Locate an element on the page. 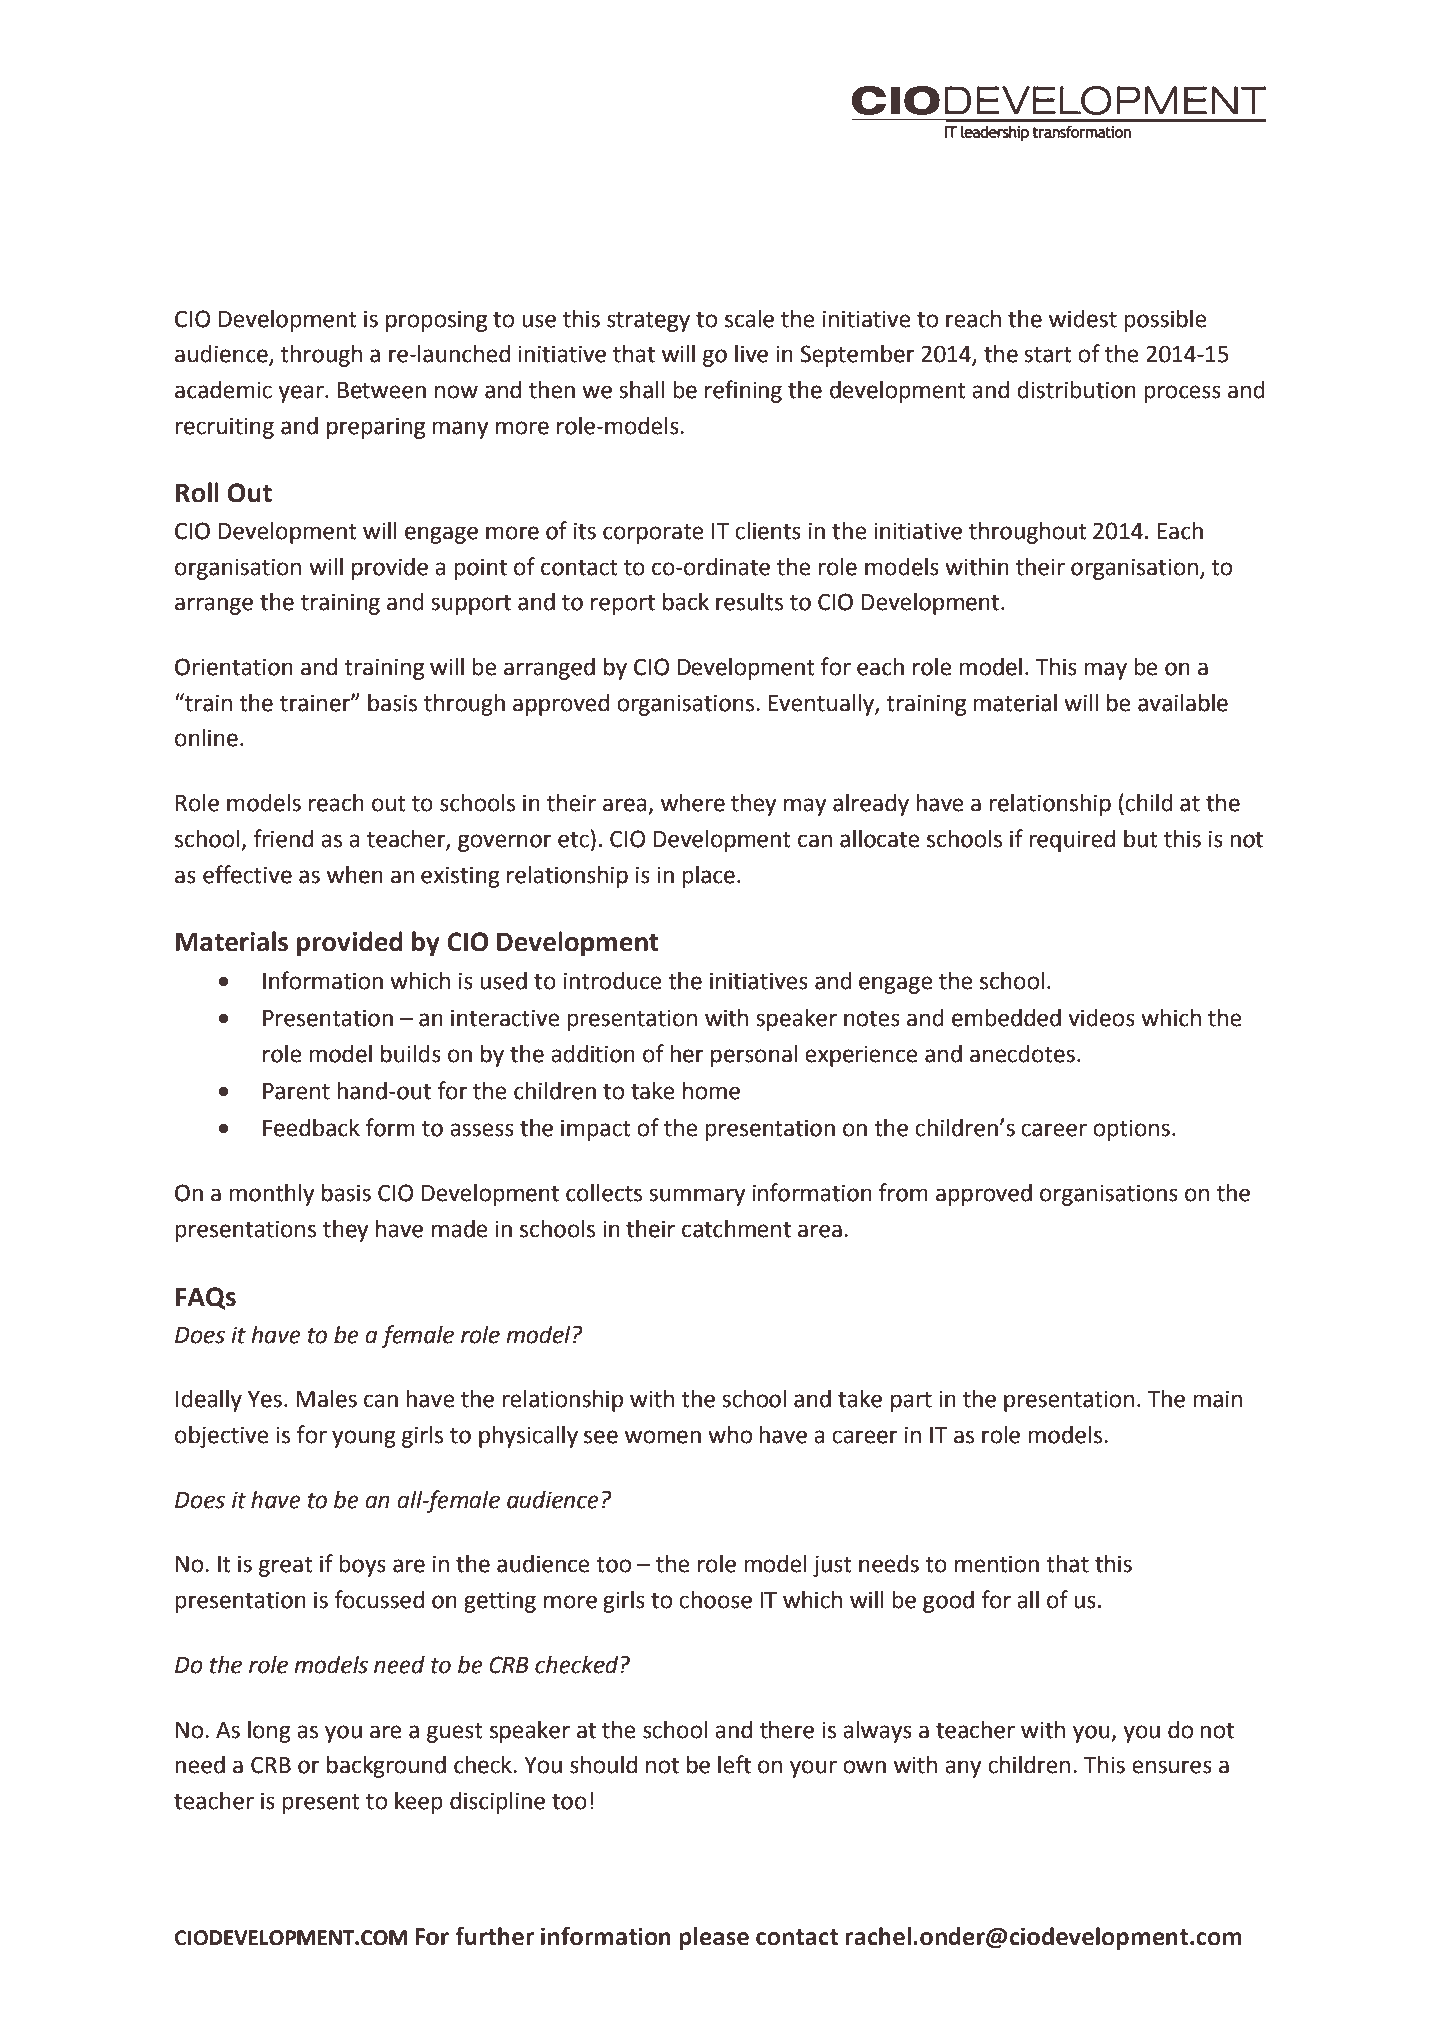  mention is located at coordinates (997, 1564).
